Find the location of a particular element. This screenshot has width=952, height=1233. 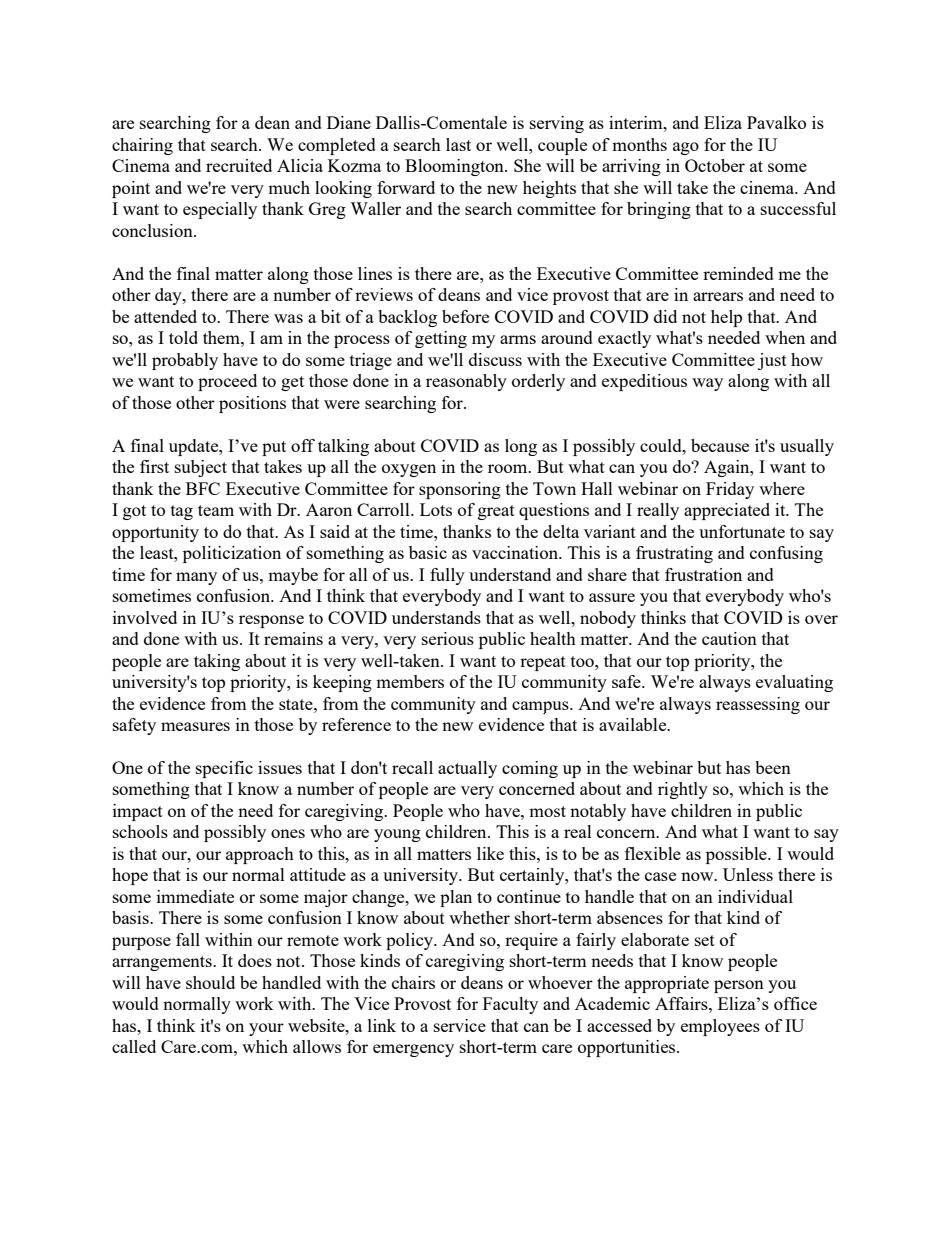

many is located at coordinates (196, 578).
